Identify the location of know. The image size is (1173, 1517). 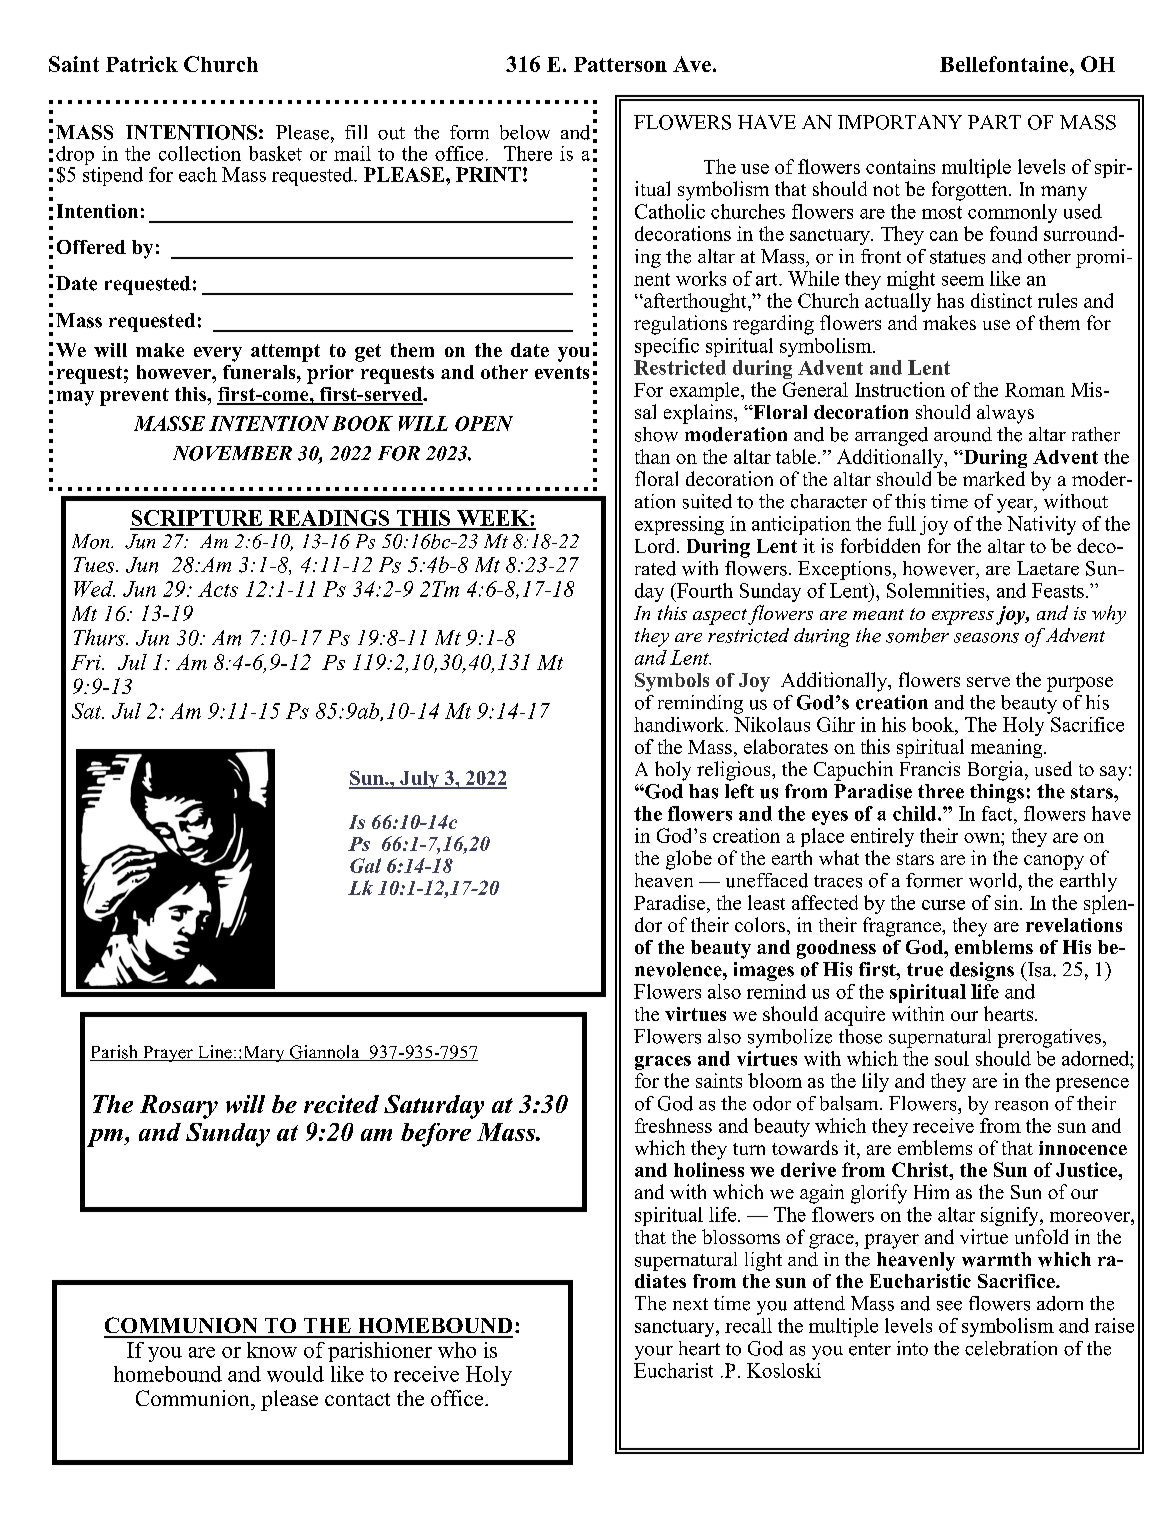
(272, 1350).
